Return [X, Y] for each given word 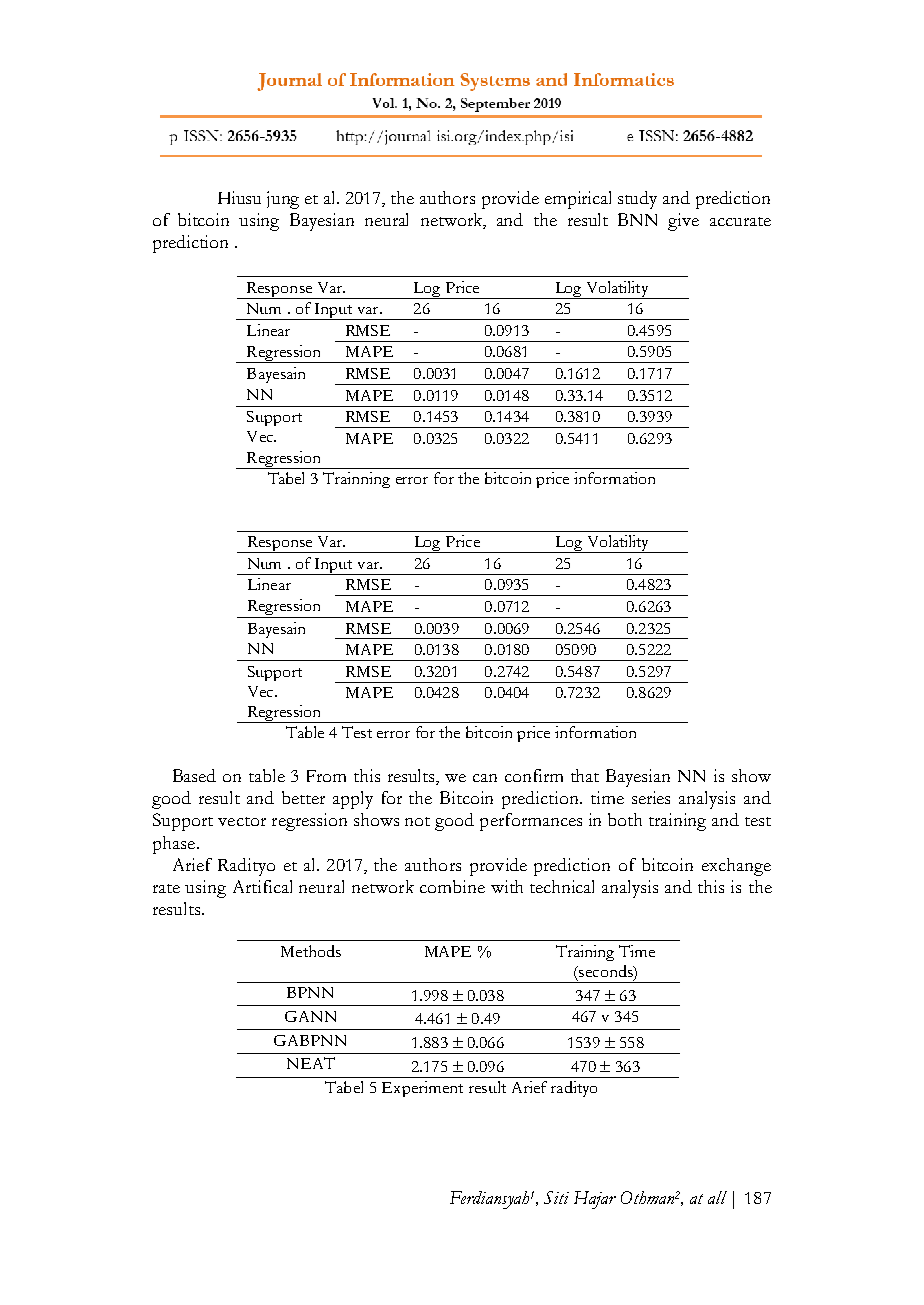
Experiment [422, 1089]
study [637, 200]
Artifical [262, 886]
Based [194, 775]
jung [283, 200]
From [326, 776]
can [485, 778]
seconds [606, 972]
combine [452, 886]
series [651, 797]
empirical [578, 200]
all [717, 1197]
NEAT [311, 1063]
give [683, 222]
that [585, 775]
